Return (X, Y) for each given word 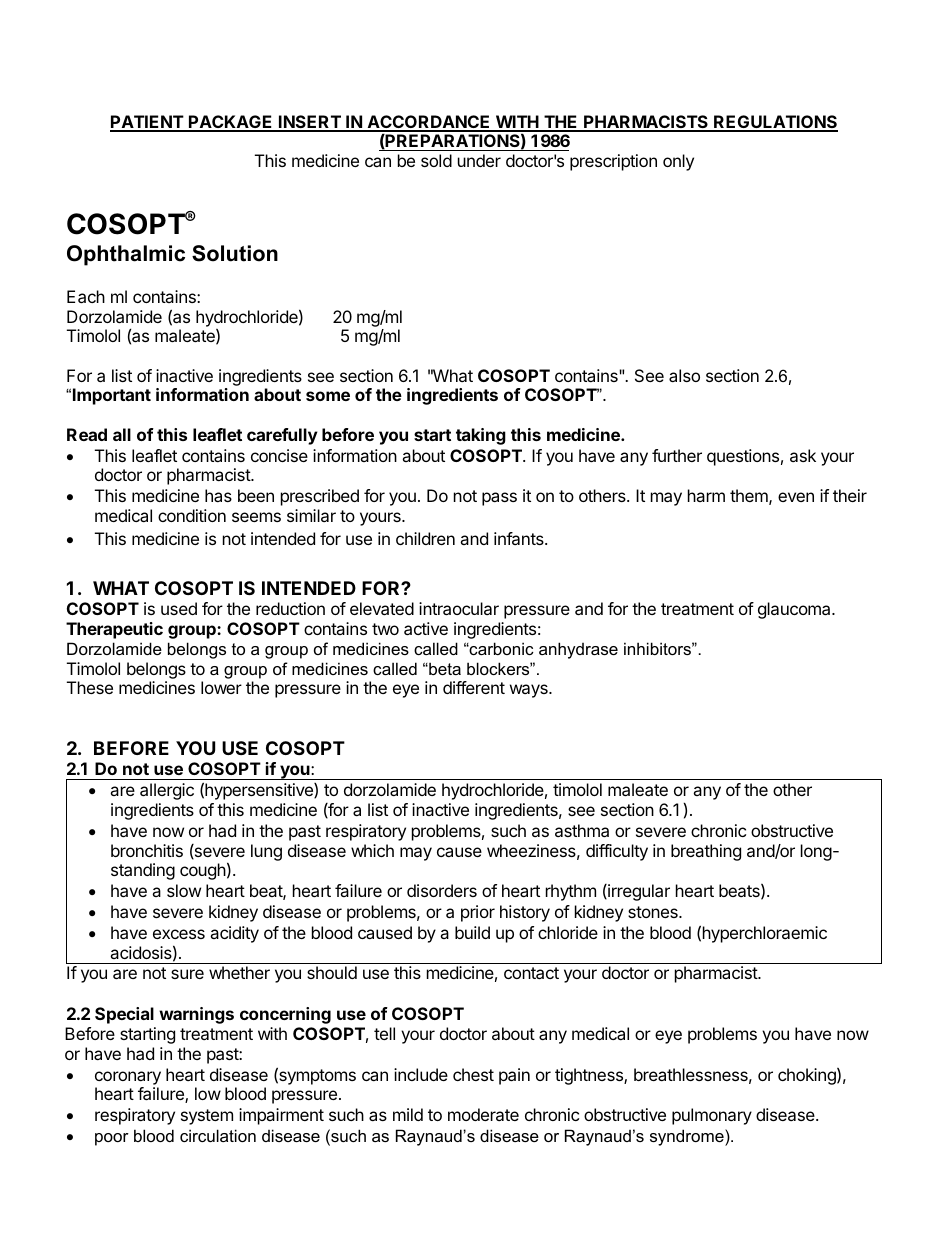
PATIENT (147, 123)
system (207, 1117)
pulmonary (712, 1116)
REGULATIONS (775, 123)
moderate (483, 1114)
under (479, 160)
